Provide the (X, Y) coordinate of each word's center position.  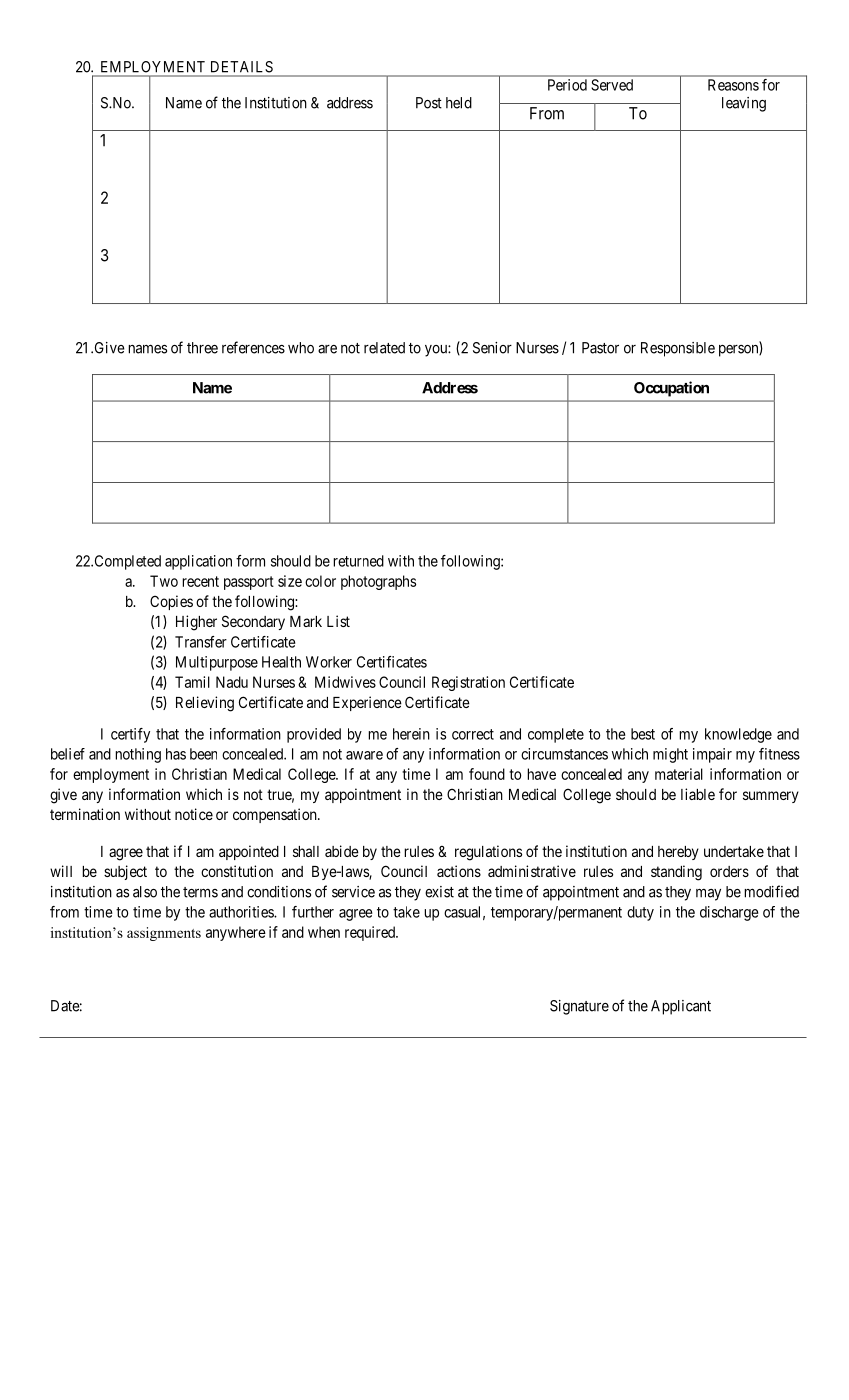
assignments (164, 934)
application (198, 562)
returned (358, 561)
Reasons (733, 85)
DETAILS (242, 67)
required (371, 933)
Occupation (671, 389)
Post (429, 103)
